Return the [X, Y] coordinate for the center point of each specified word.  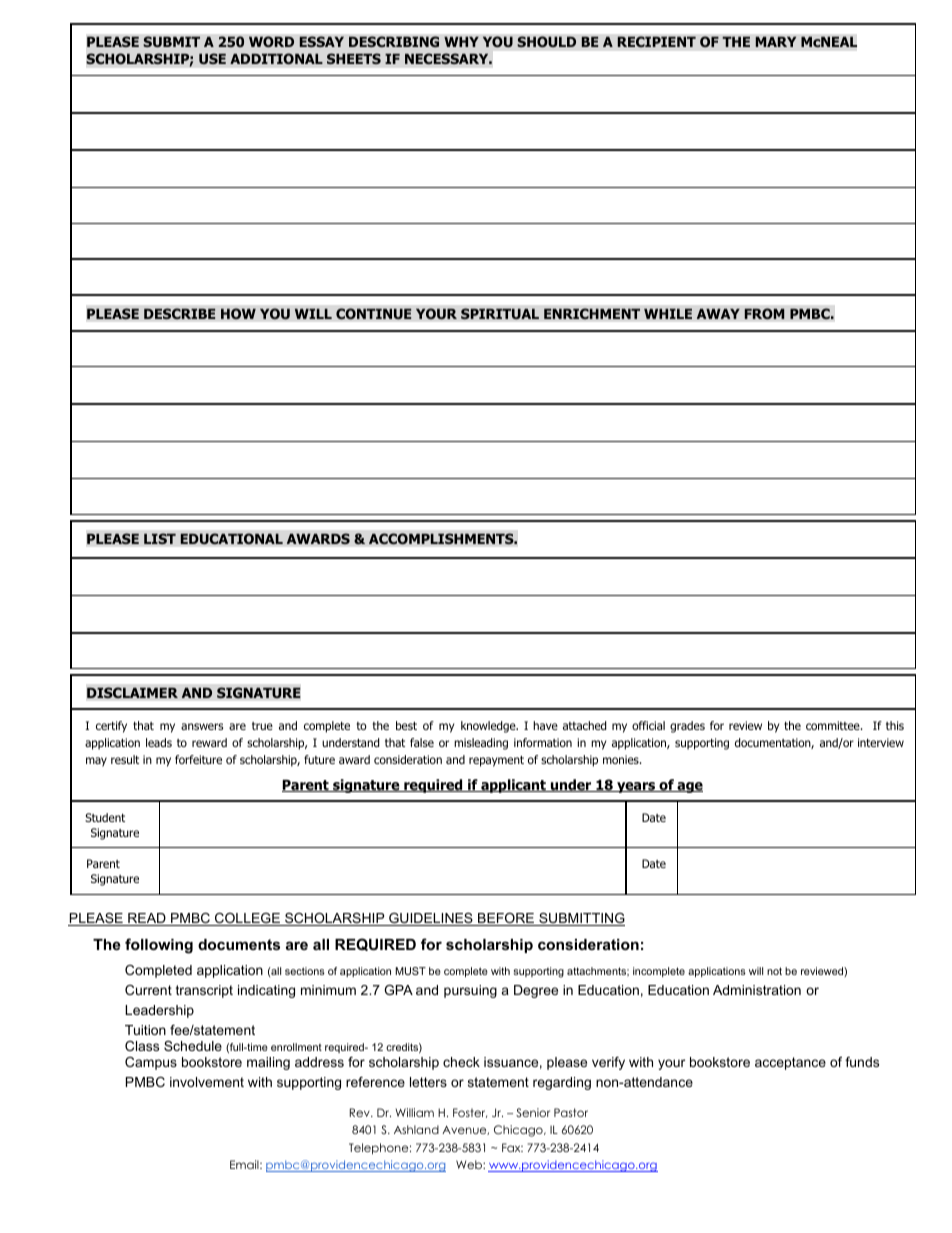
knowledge [489, 727]
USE [212, 59]
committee [834, 725]
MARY [776, 41]
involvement [207, 1082]
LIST [160, 539]
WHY [461, 42]
